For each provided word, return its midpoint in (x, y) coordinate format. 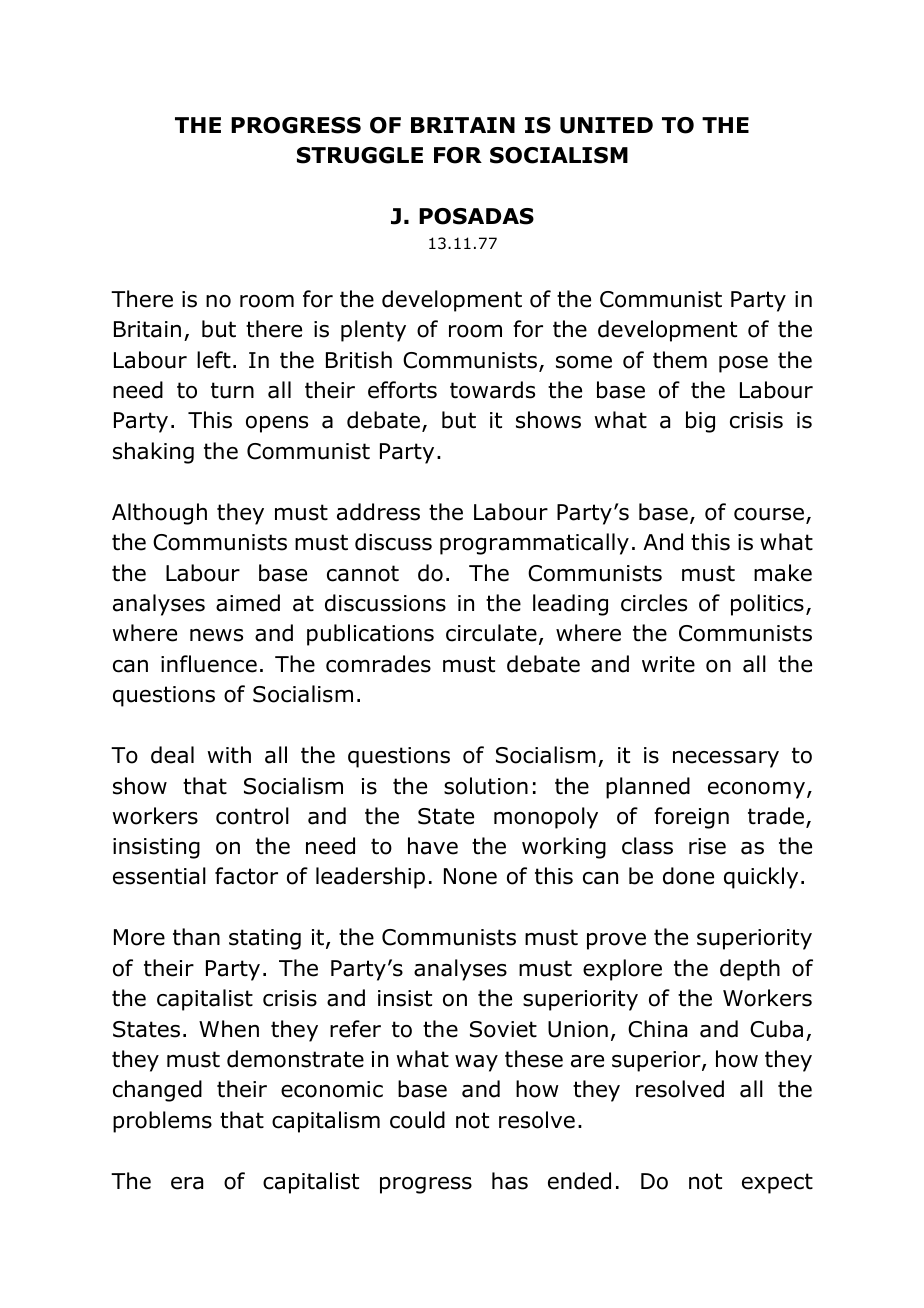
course (769, 514)
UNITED (606, 125)
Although (159, 514)
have (433, 846)
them (680, 360)
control (252, 816)
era (187, 1183)
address (378, 512)
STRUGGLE (360, 155)
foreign (691, 818)
